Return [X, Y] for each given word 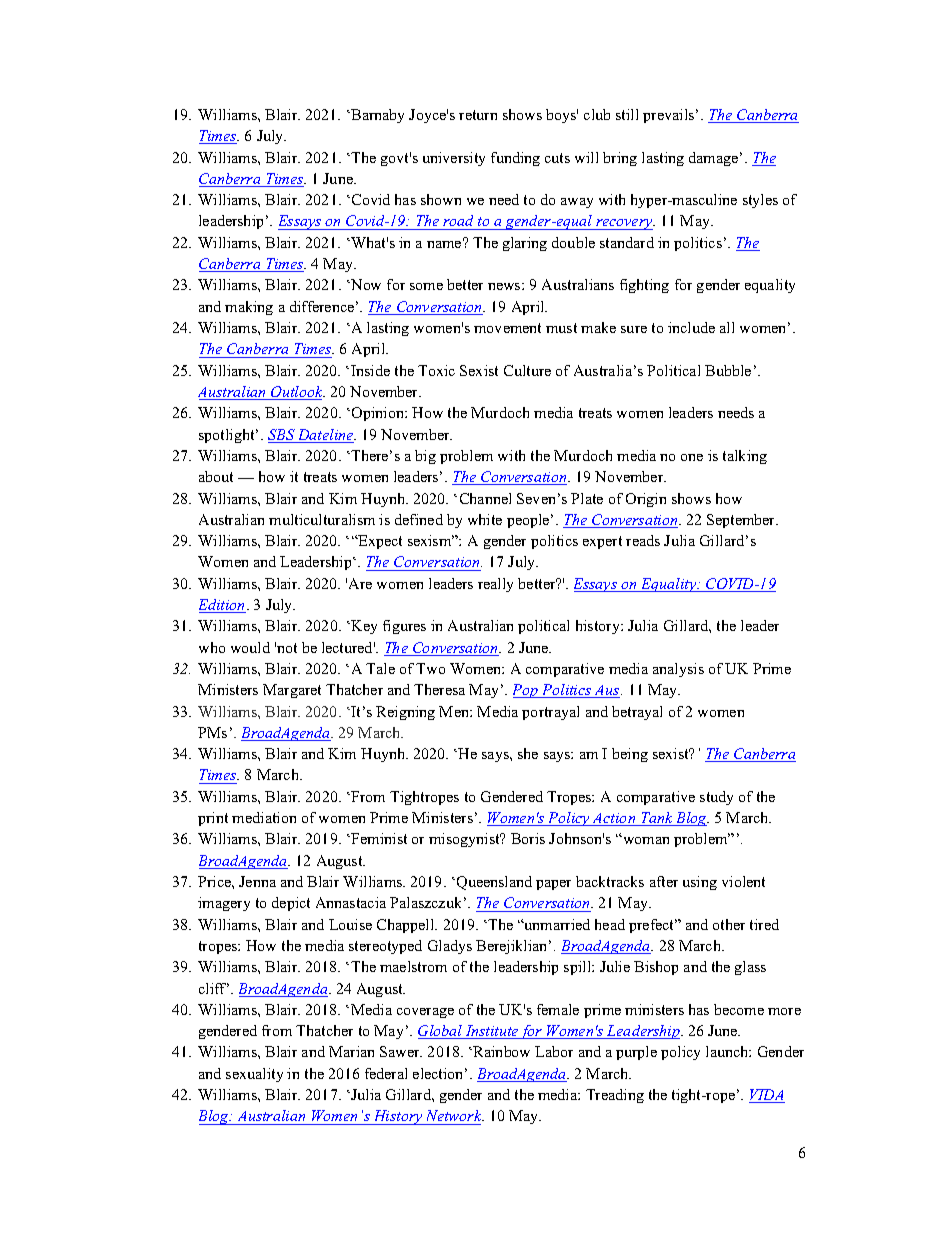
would [250, 647]
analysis [678, 670]
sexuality [254, 1075]
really [495, 585]
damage [715, 159]
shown [441, 199]
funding [515, 159]
